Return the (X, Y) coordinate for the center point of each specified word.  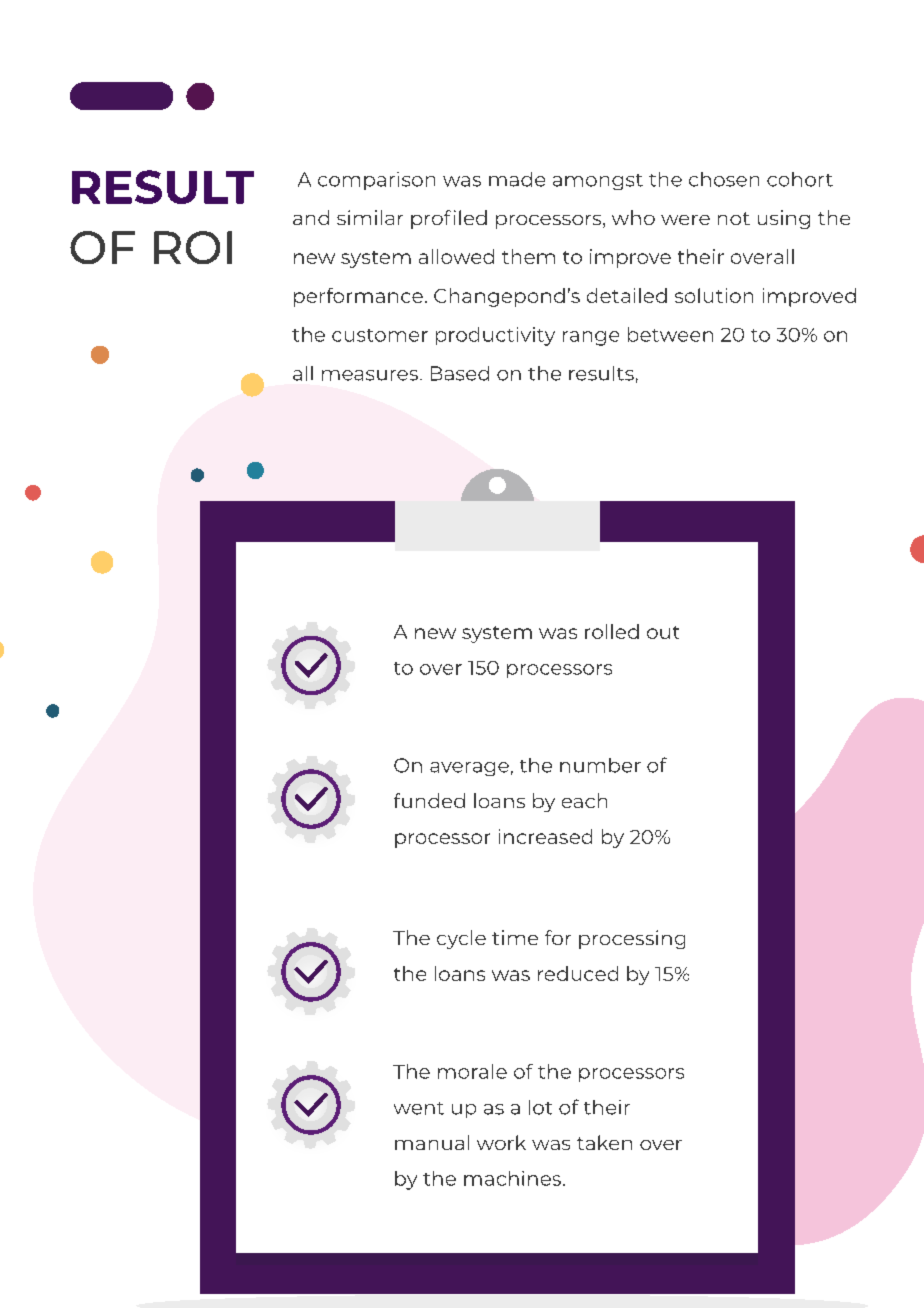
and (311, 217)
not (734, 218)
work (501, 1142)
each (584, 800)
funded (429, 800)
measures (370, 375)
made (517, 179)
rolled (612, 631)
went (419, 1108)
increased (545, 836)
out (663, 632)
